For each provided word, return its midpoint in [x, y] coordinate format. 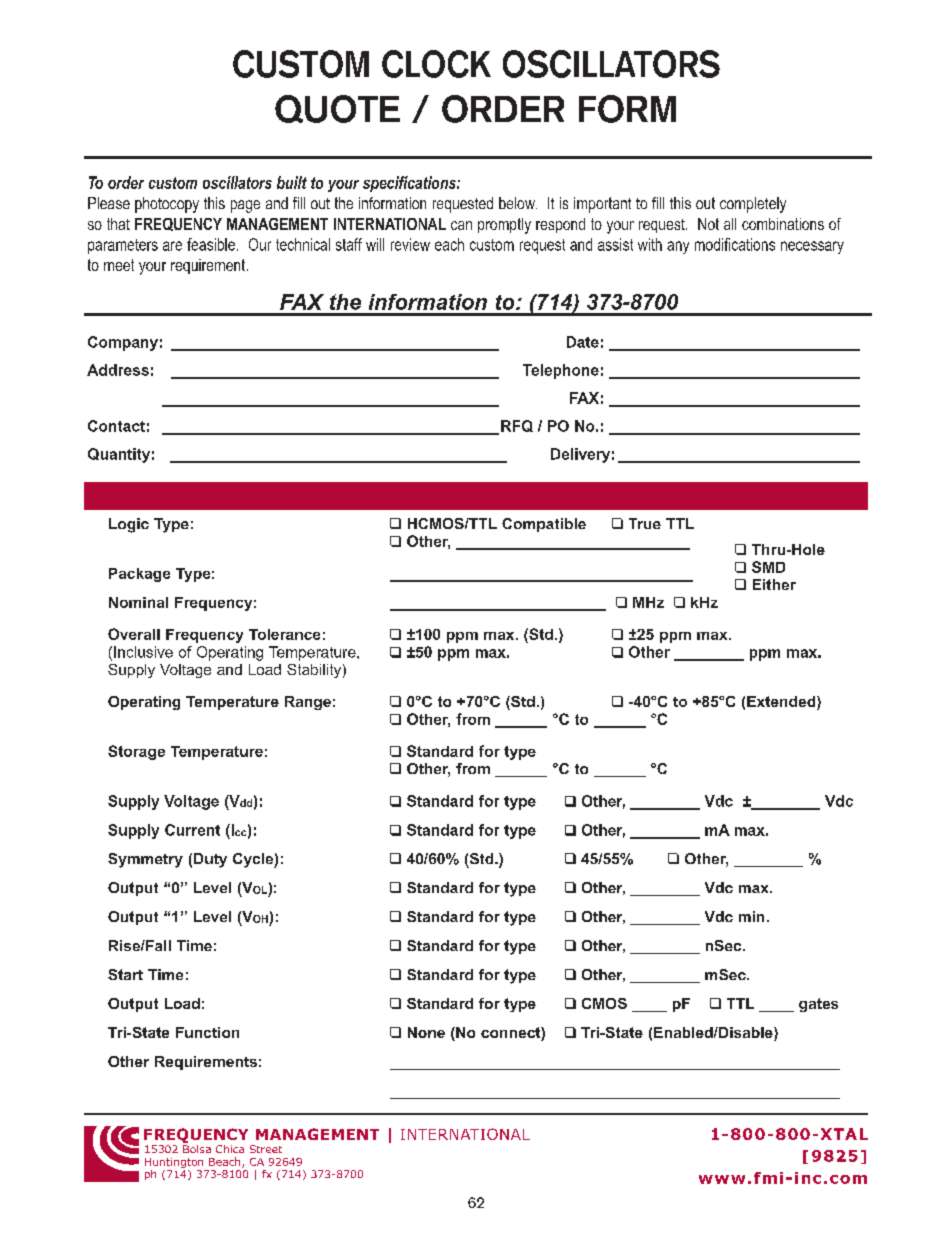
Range [308, 703]
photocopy [167, 205]
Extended [782, 703]
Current [192, 830]
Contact [116, 426]
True [645, 523]
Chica [230, 1149]
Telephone [561, 371]
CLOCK [436, 64]
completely [753, 205]
